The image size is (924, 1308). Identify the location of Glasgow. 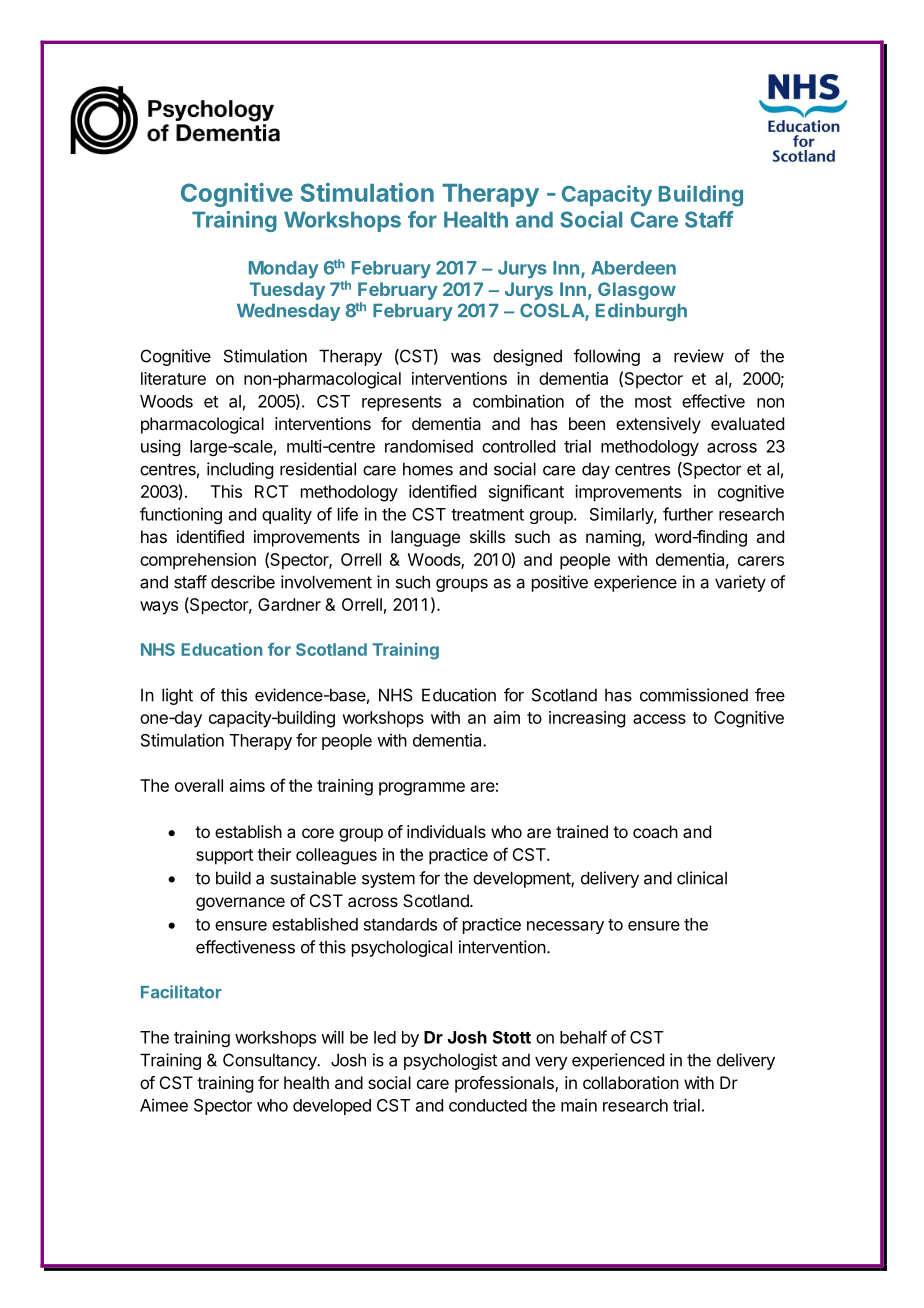
(637, 291).
